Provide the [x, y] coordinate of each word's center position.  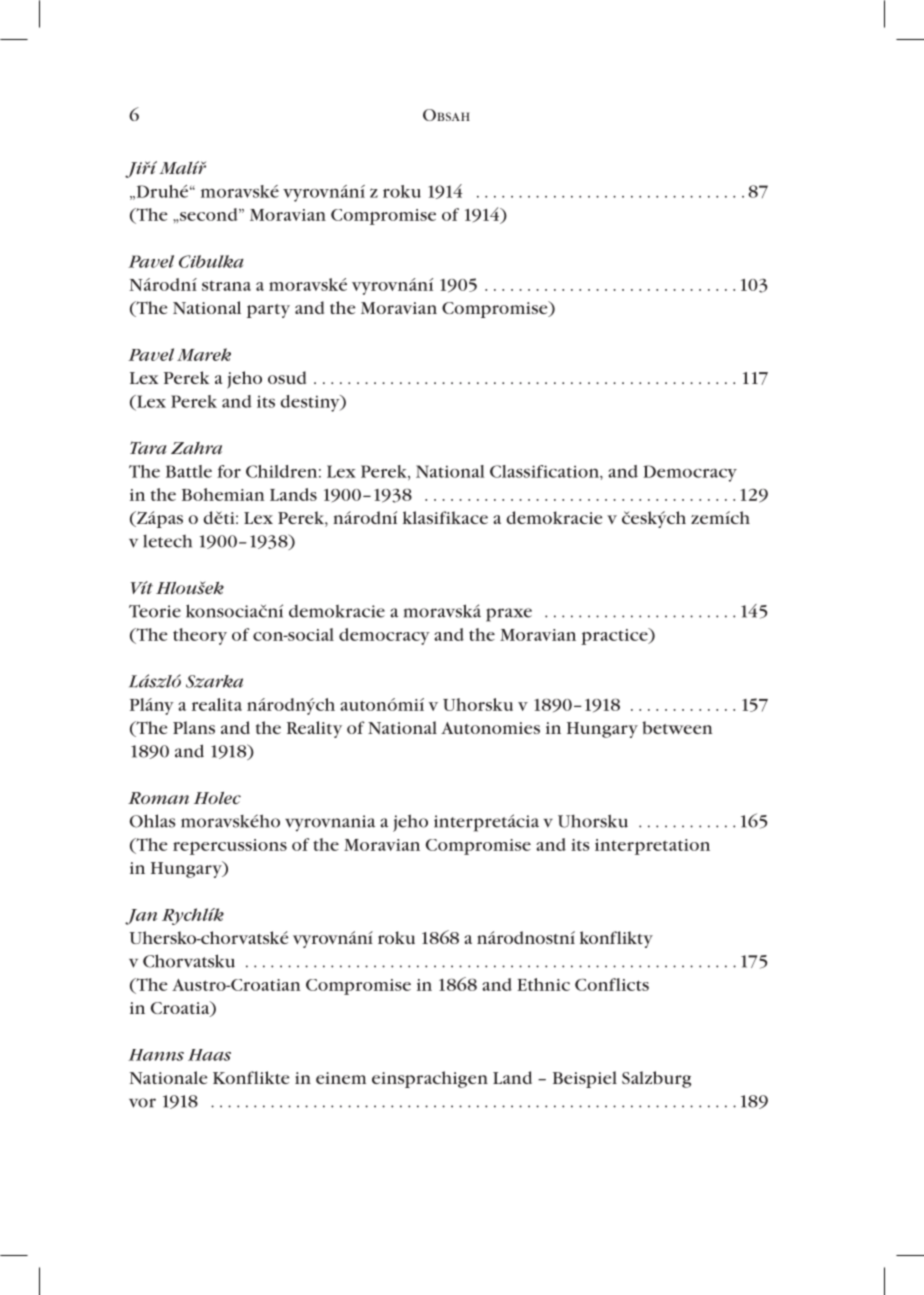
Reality [314, 729]
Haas [209, 1055]
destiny [311, 403]
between [677, 727]
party [268, 311]
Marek [204, 354]
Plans [194, 727]
